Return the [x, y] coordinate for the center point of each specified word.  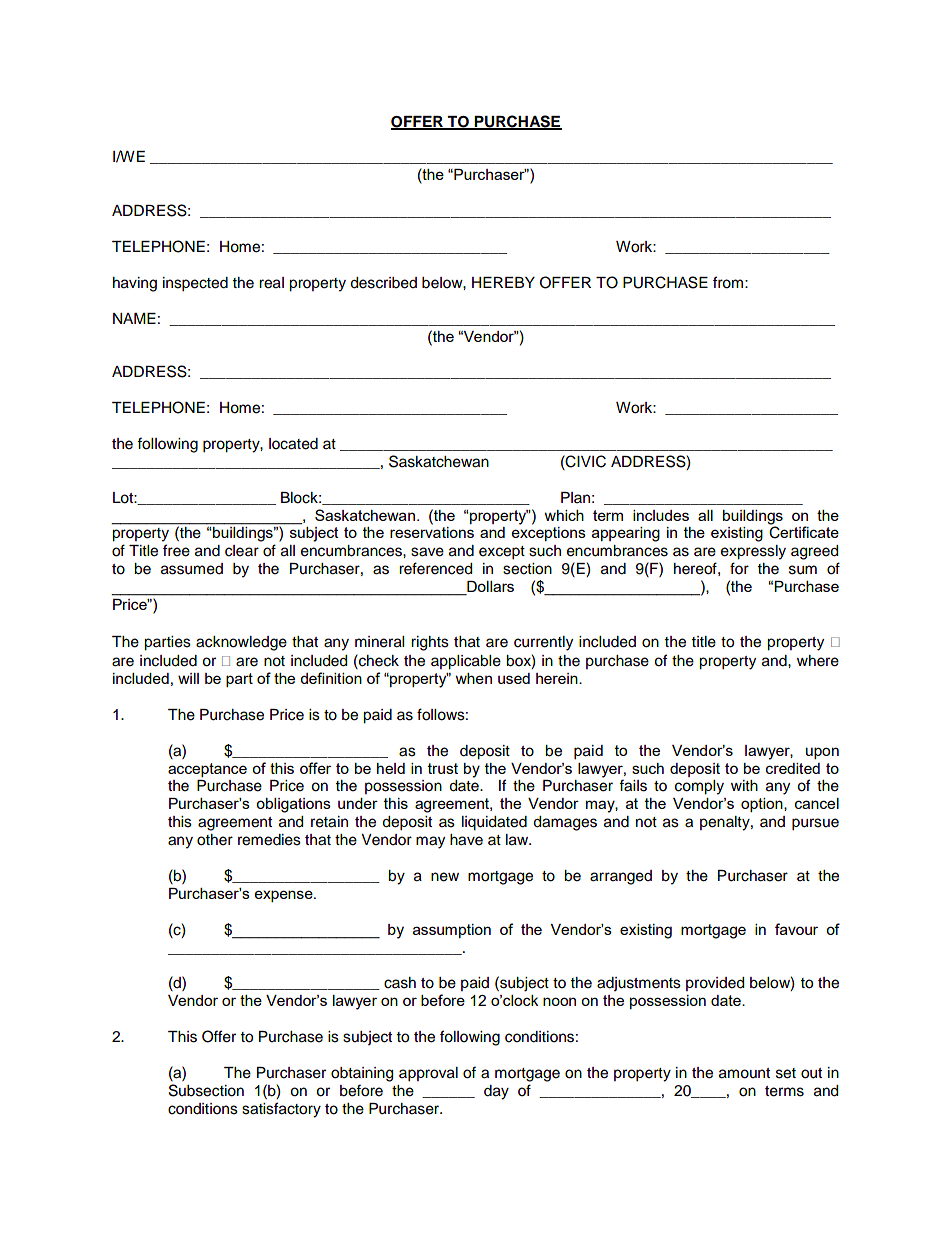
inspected [195, 284]
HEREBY [503, 282]
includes [661, 515]
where [818, 661]
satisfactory [281, 1110]
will [188, 678]
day [496, 1092]
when [474, 678]
